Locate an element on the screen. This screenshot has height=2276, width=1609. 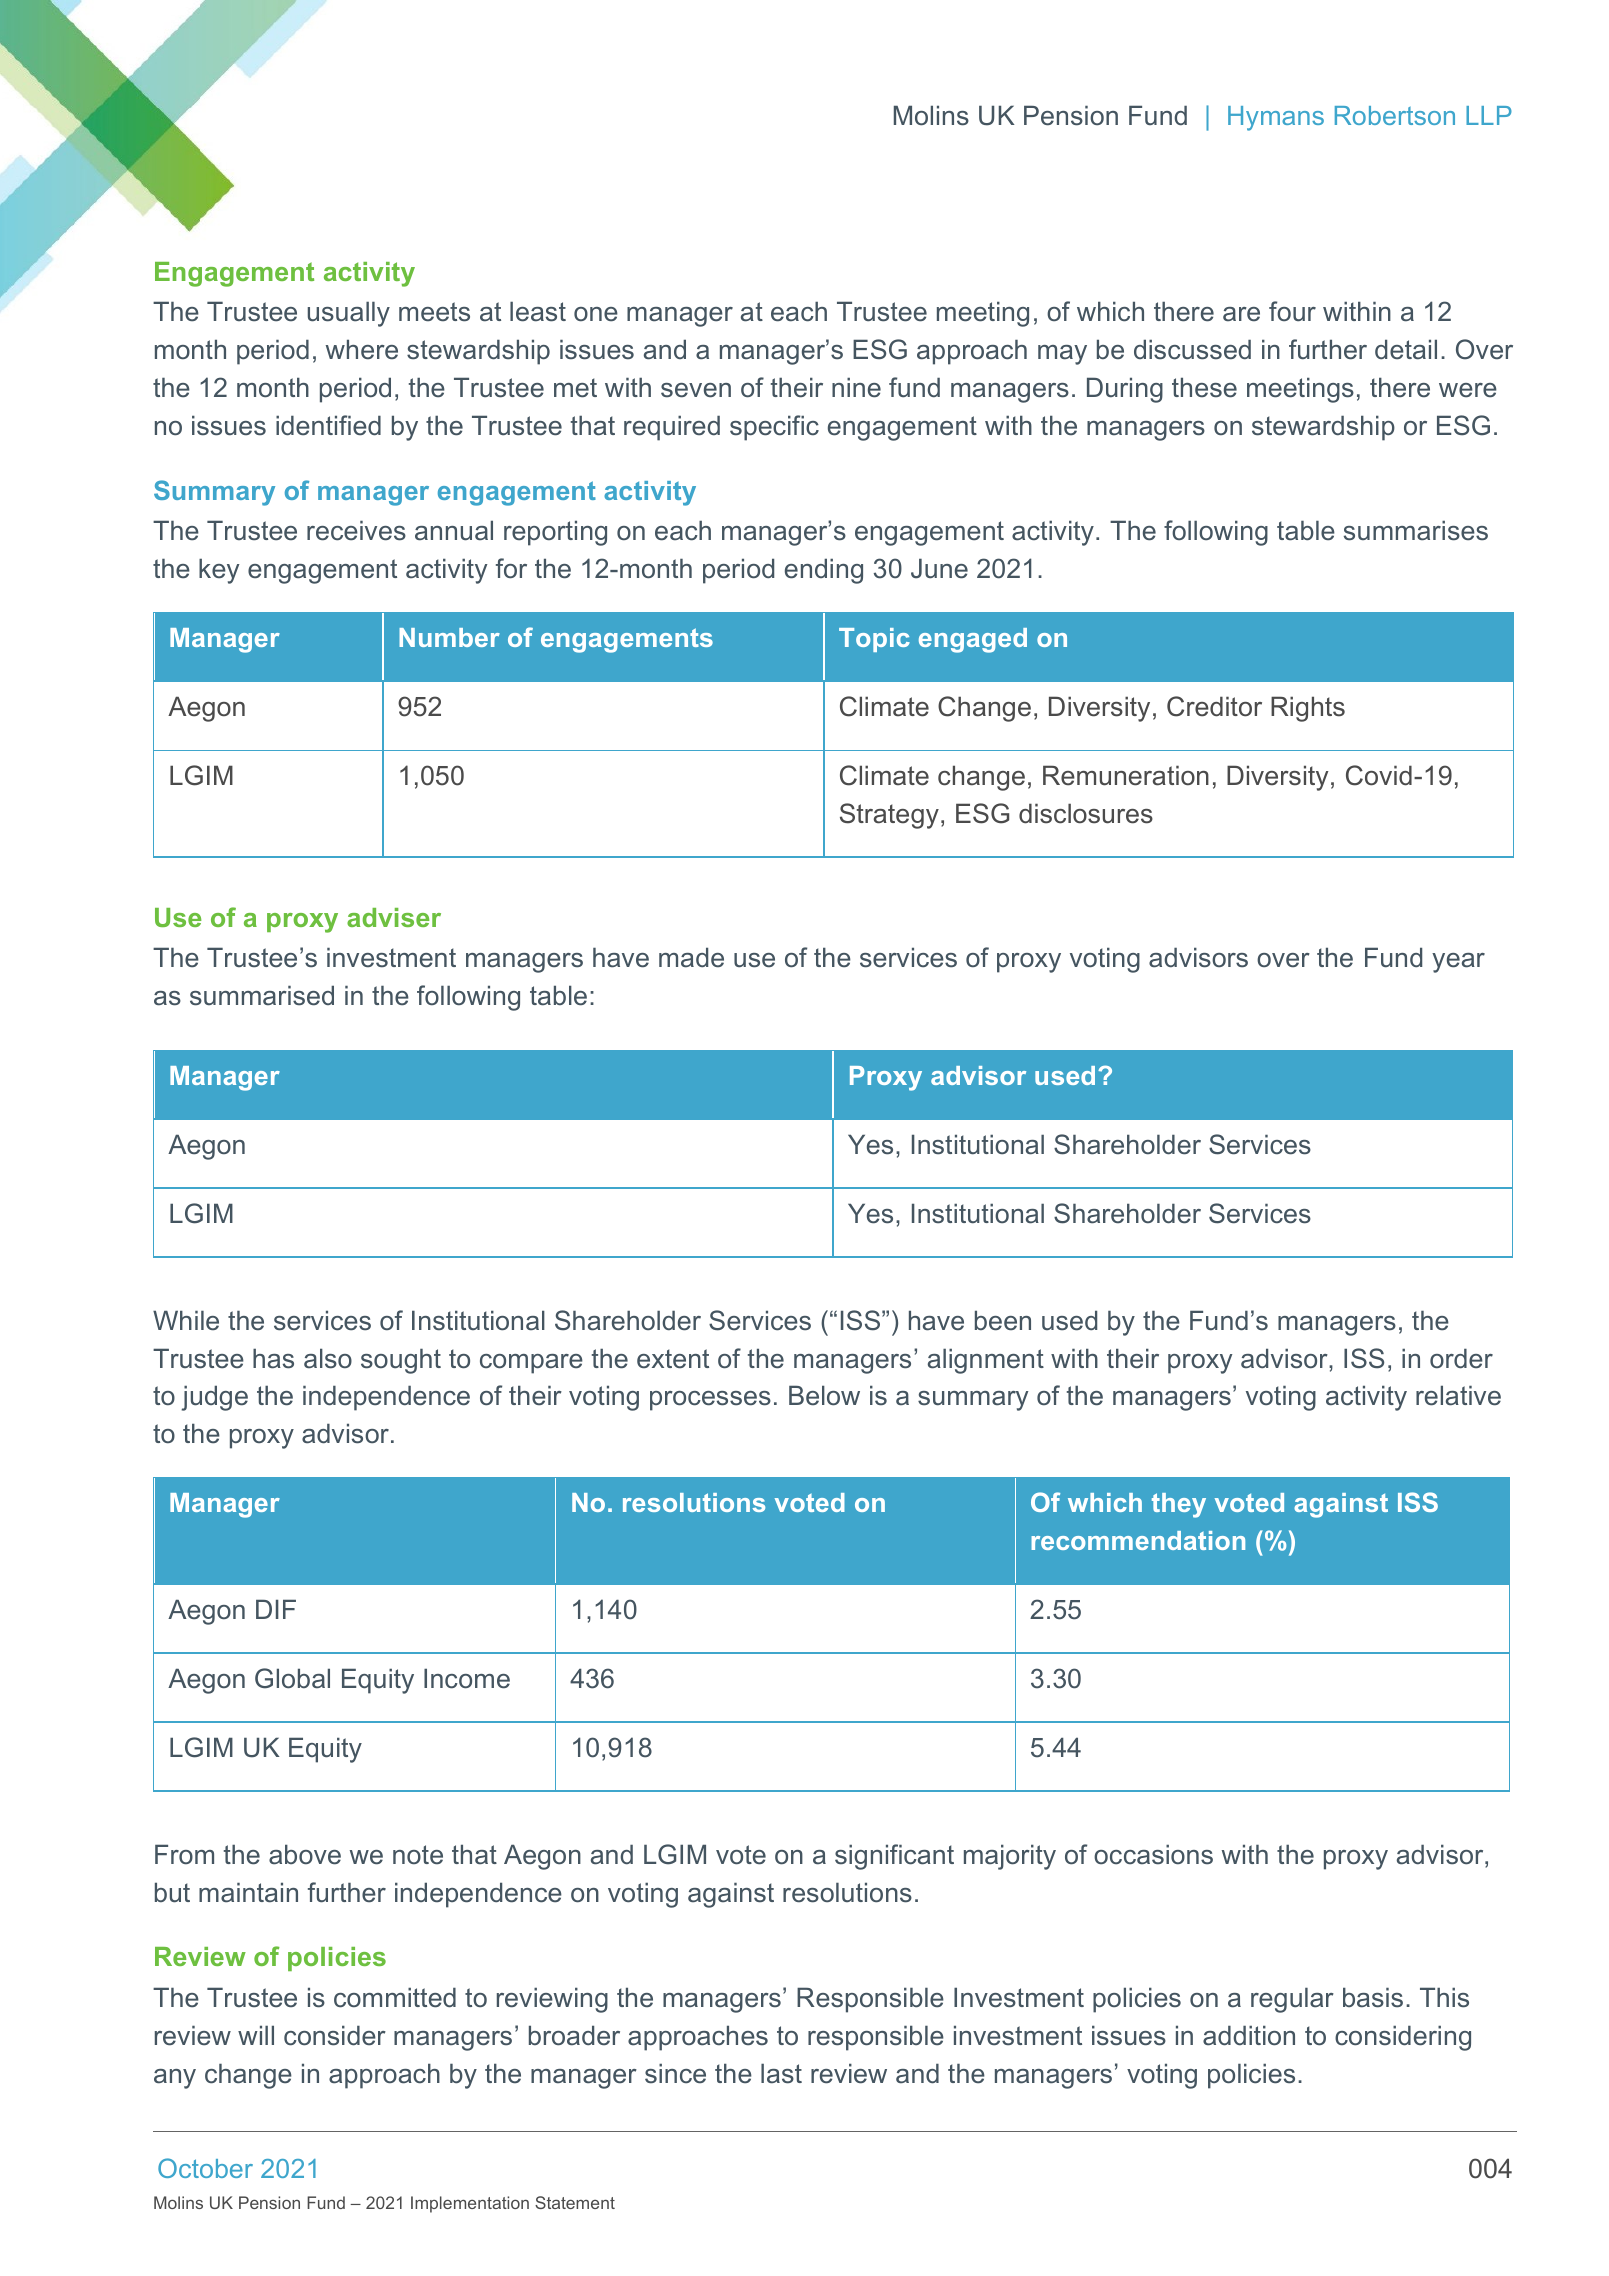
Number is located at coordinates (449, 637).
